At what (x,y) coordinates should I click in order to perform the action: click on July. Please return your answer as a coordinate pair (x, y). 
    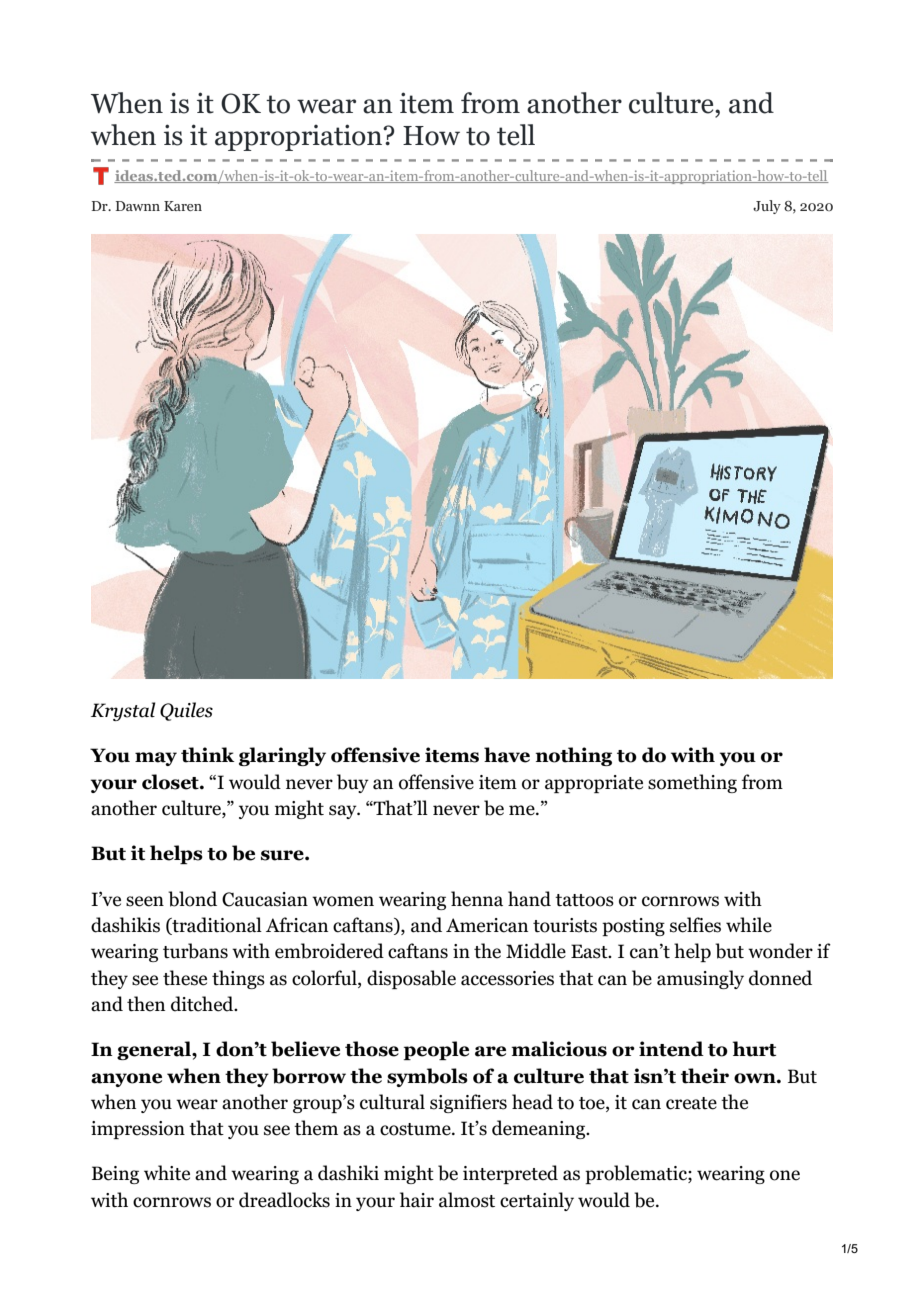
    Looking at the image, I should click on (767, 207).
